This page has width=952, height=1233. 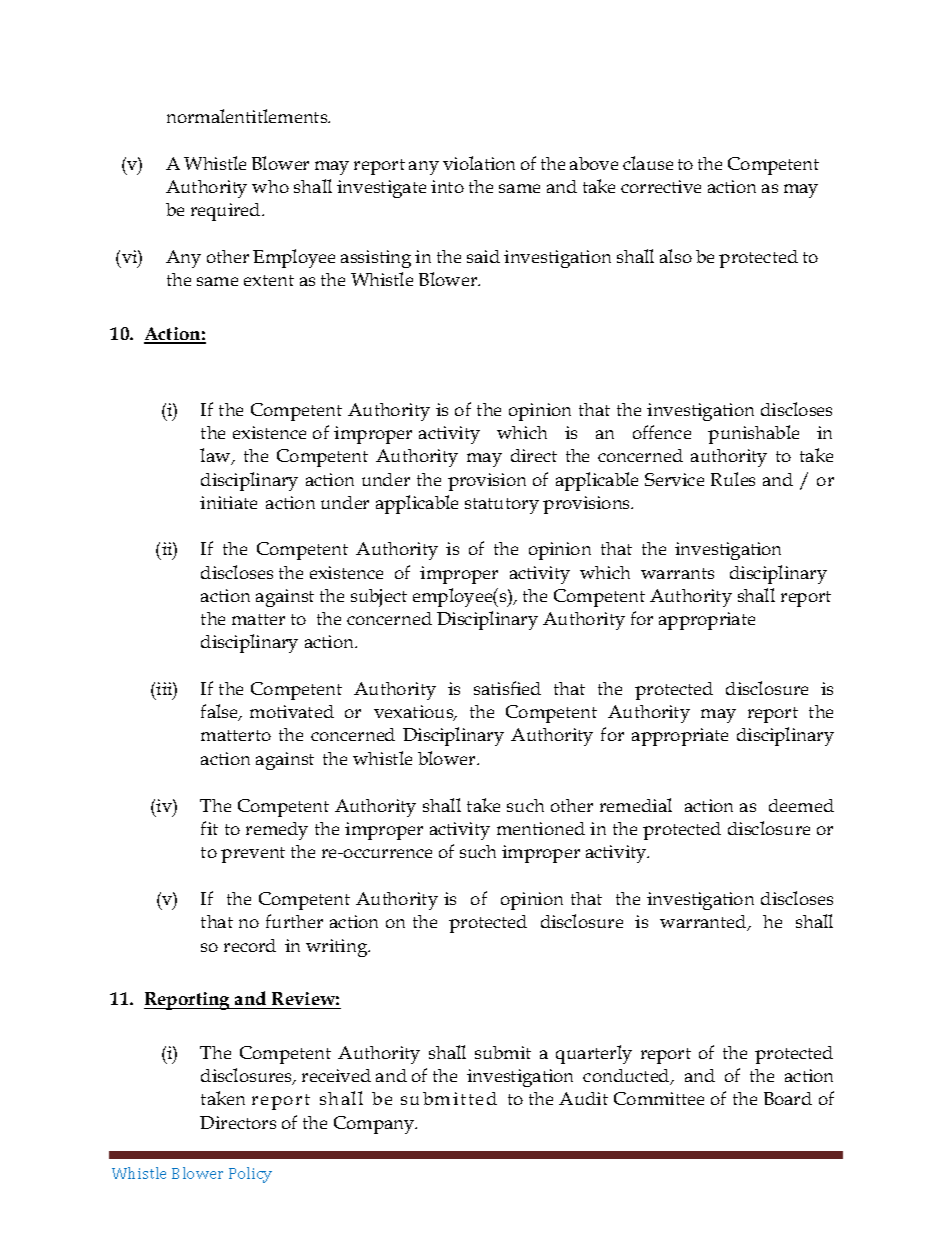 I want to click on initiate, so click(x=228, y=502).
